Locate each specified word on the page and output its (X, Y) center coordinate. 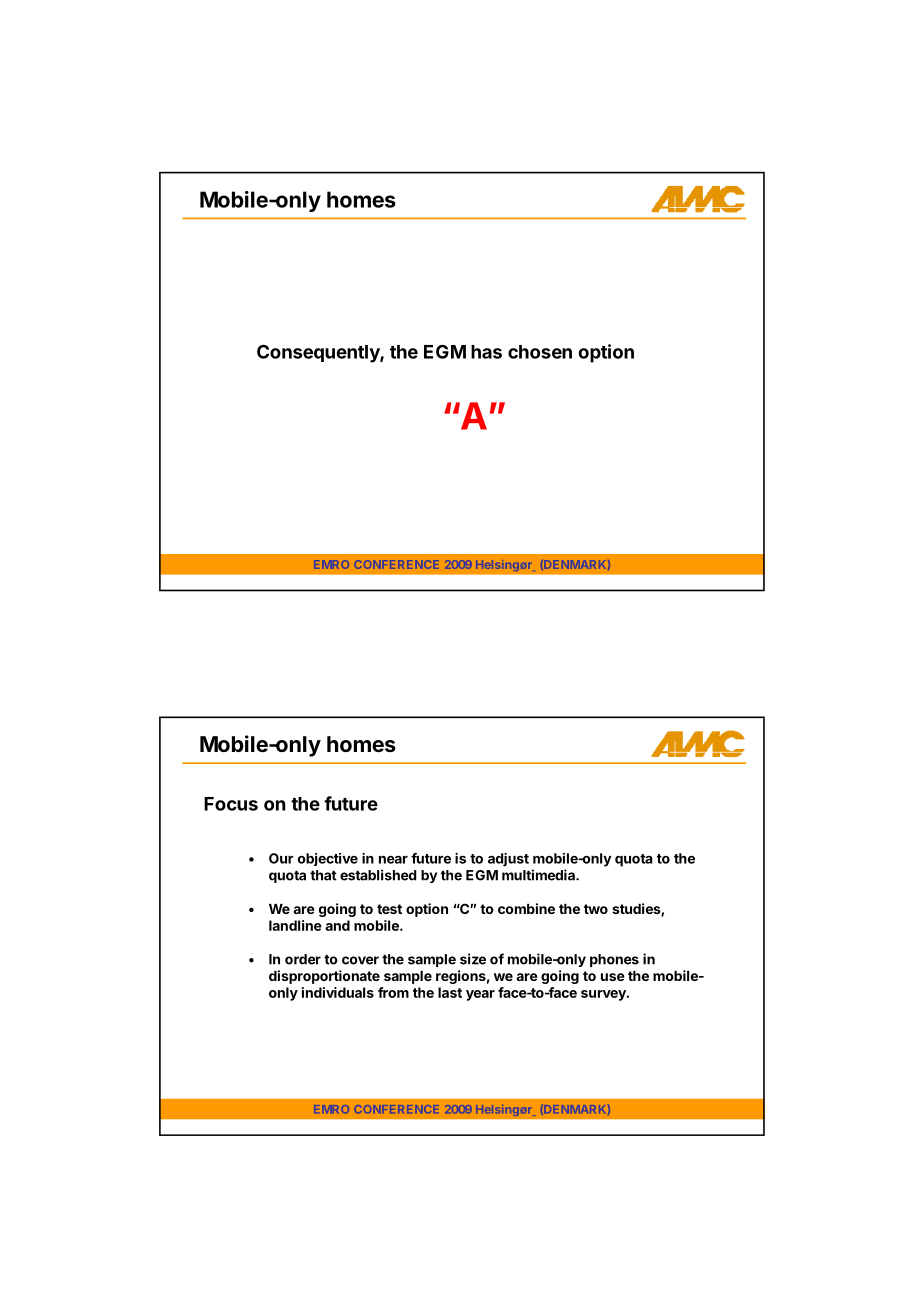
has (486, 352)
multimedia (539, 875)
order (303, 959)
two (596, 909)
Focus (231, 804)
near (393, 859)
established (378, 875)
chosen (540, 352)
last (450, 992)
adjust (508, 860)
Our (281, 858)
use (613, 977)
